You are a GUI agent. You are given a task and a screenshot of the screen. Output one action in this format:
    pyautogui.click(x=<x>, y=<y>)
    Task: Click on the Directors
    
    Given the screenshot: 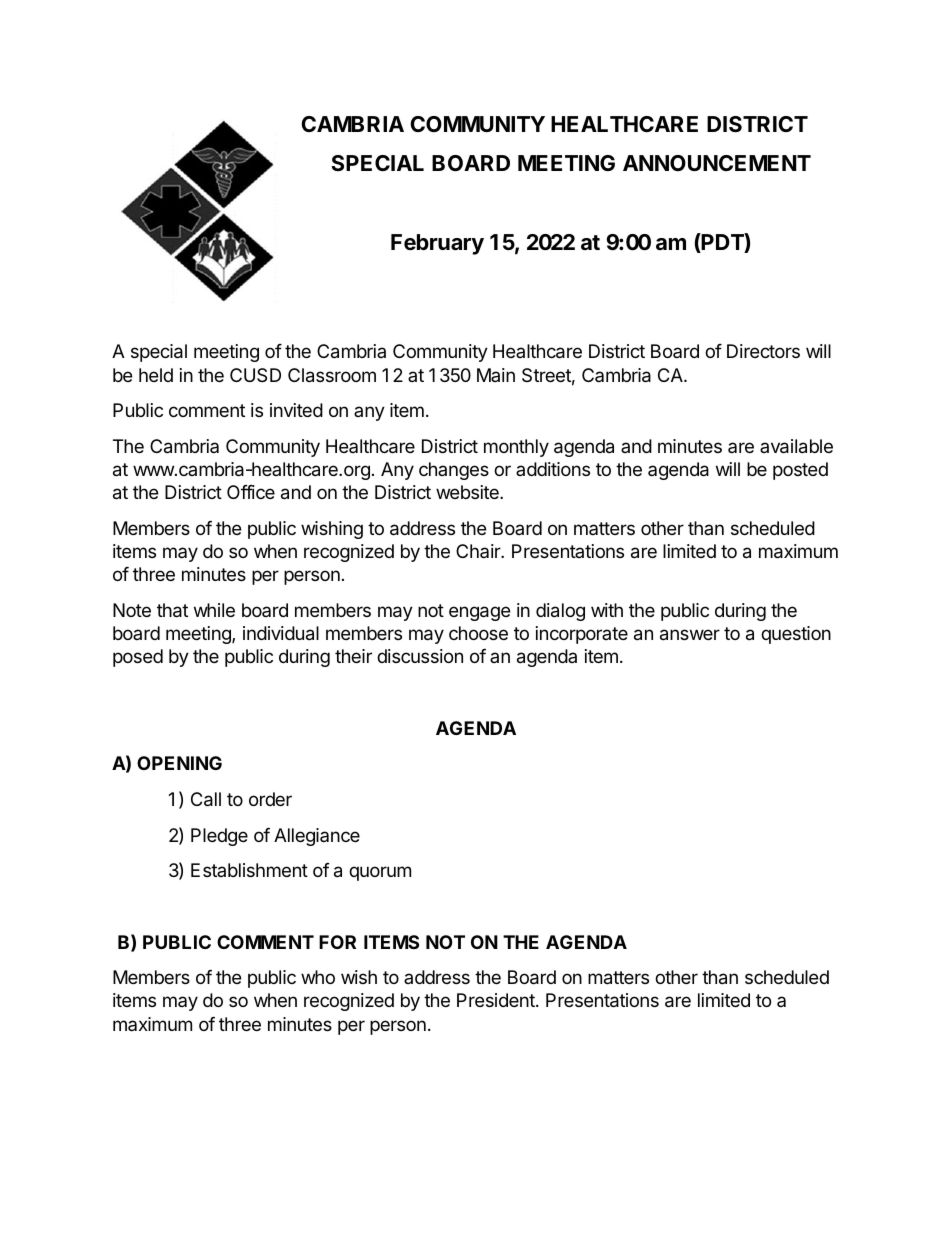 What is the action you would take?
    pyautogui.click(x=763, y=351)
